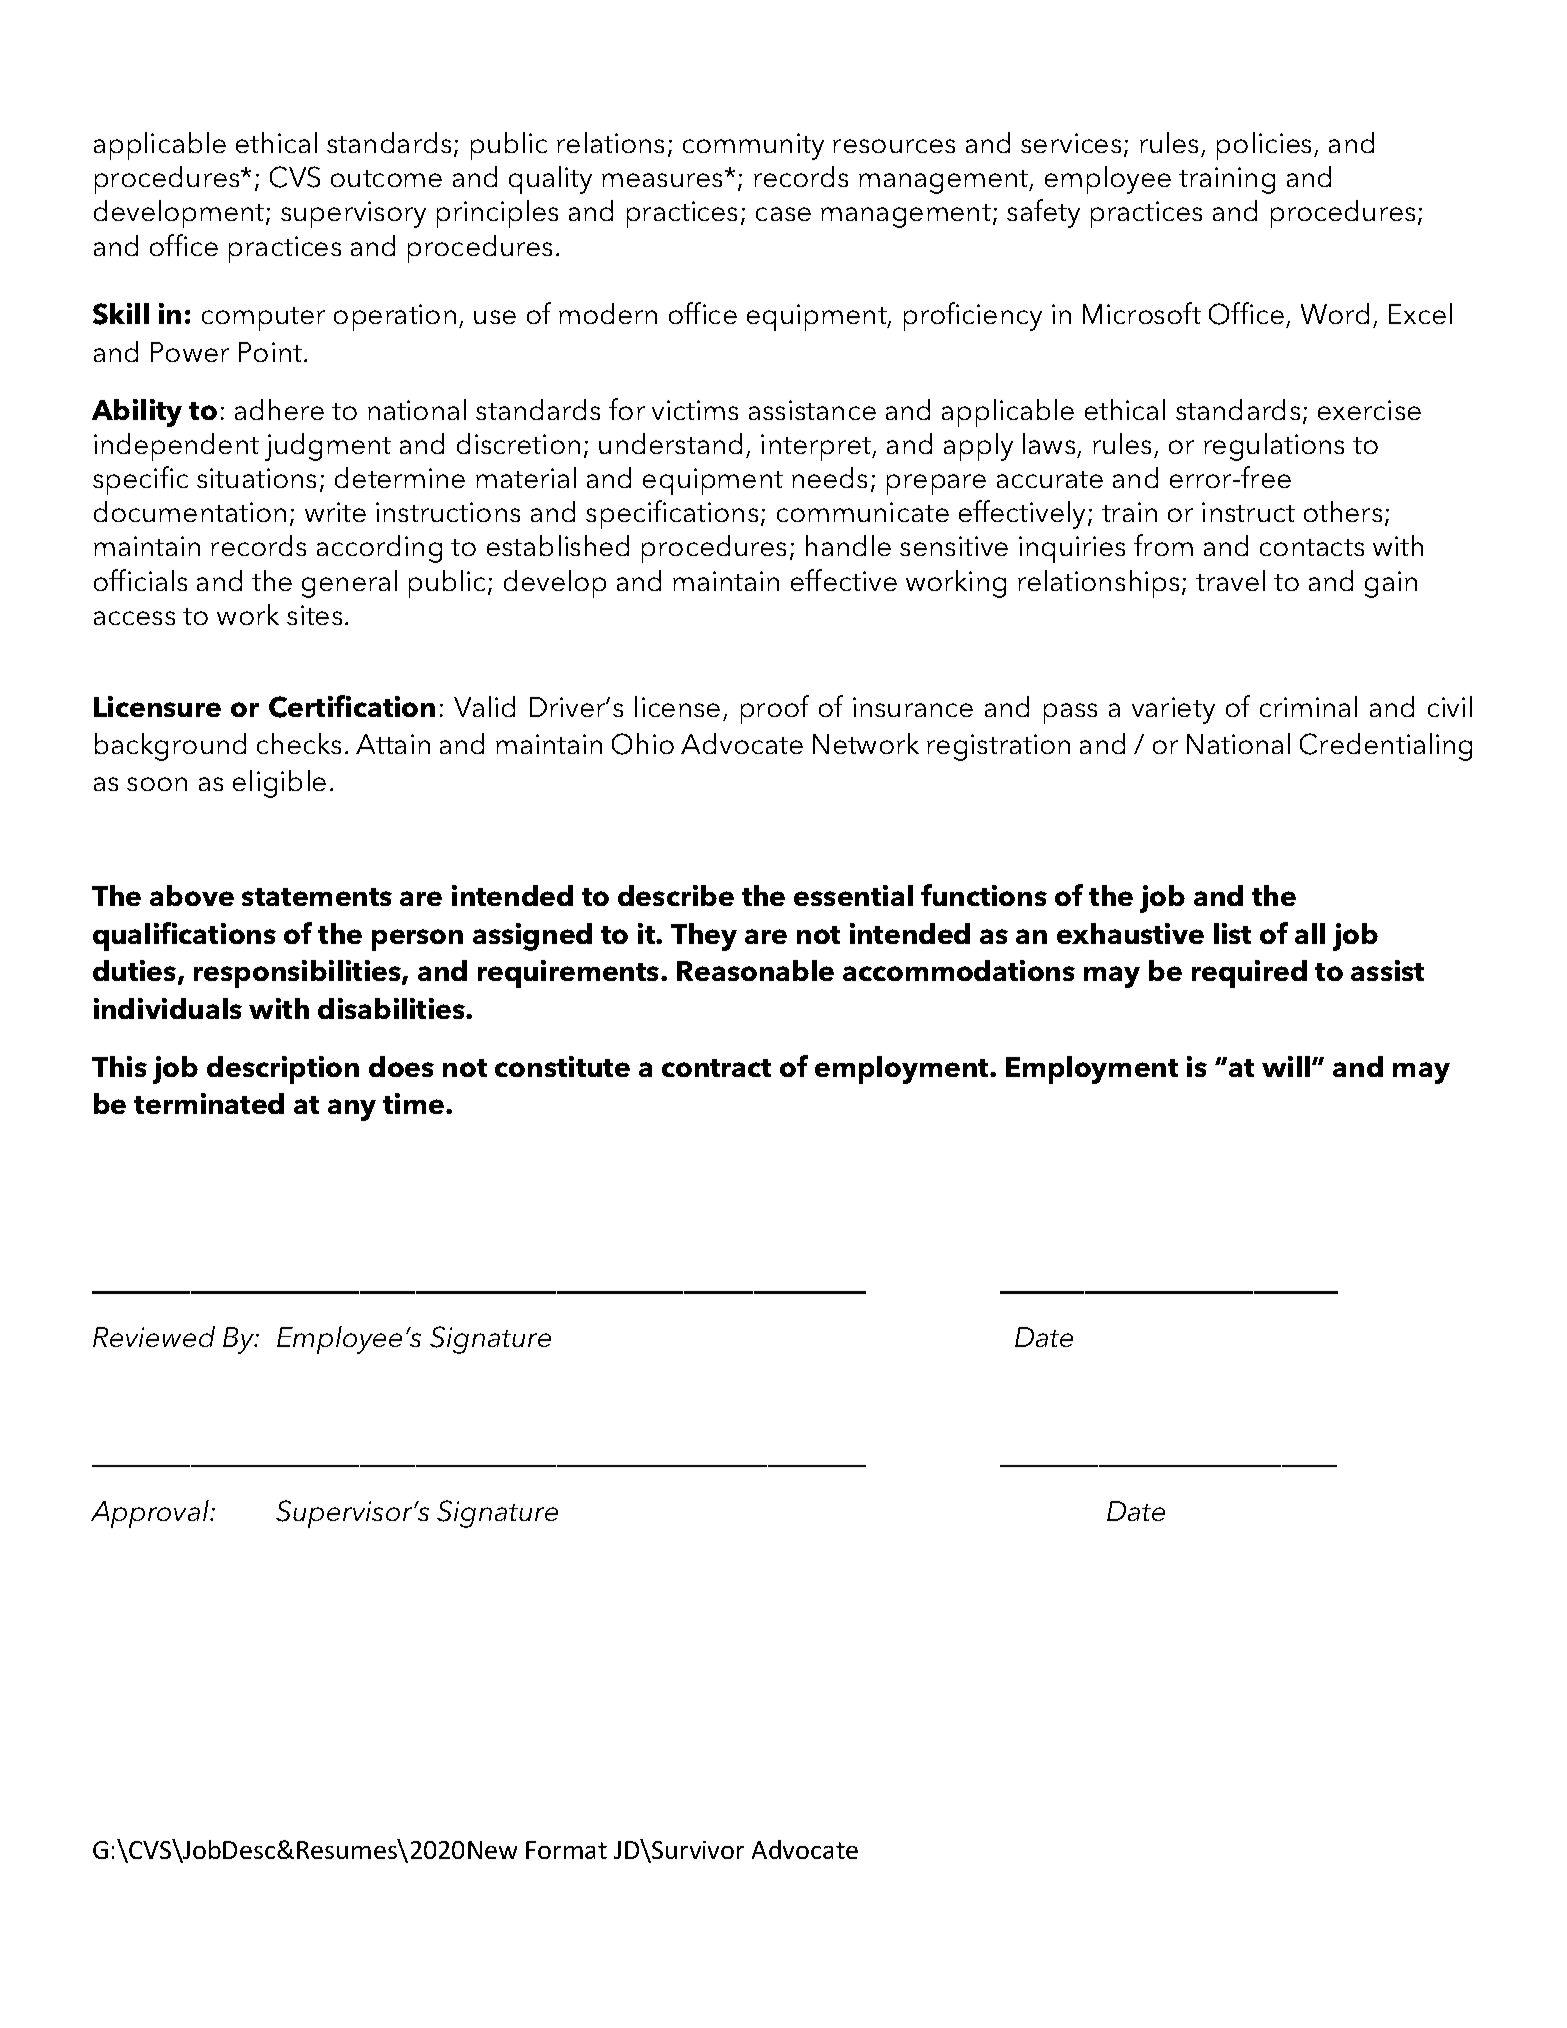 Image resolution: width=1567 pixels, height=2028 pixels. What do you see at coordinates (386, 178) in the screenshot?
I see `outcome` at bounding box center [386, 178].
